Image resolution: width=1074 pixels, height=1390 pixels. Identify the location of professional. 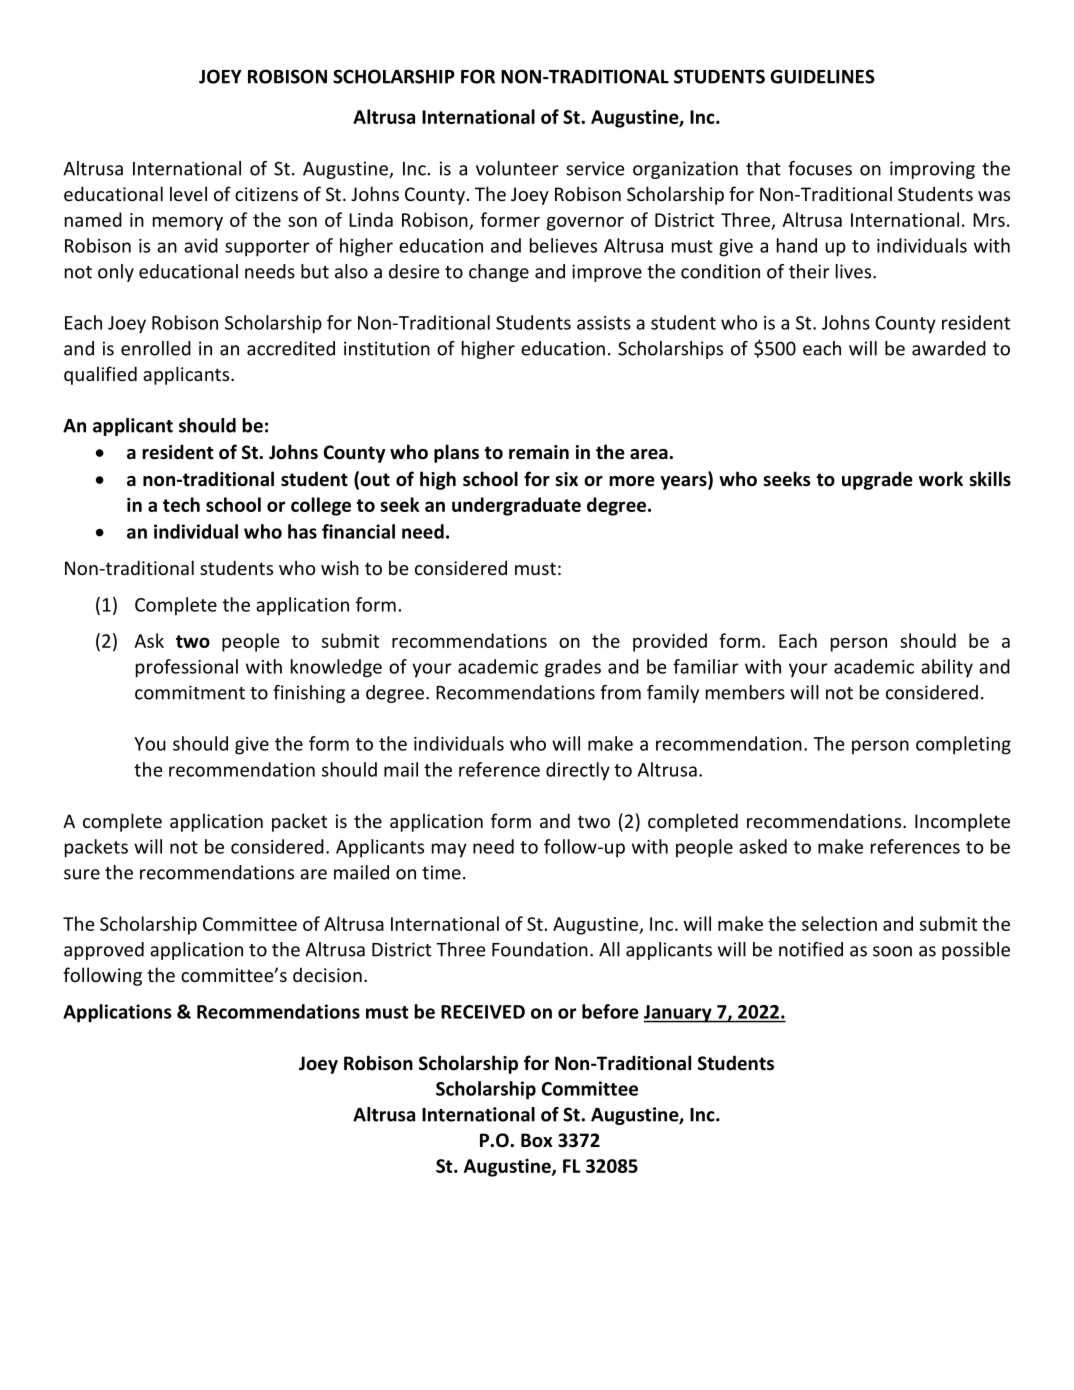
(187, 668).
